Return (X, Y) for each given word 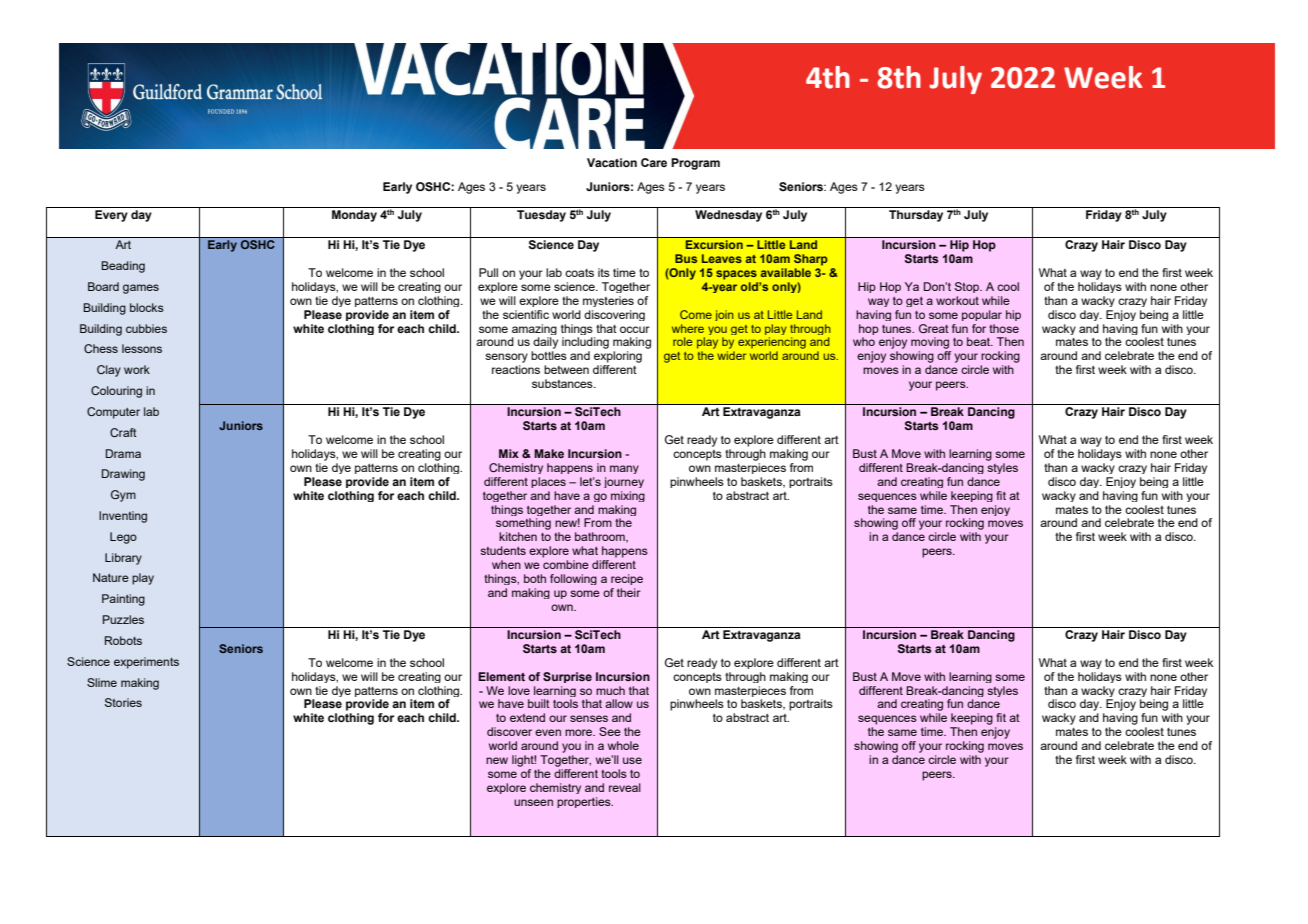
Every (111, 216)
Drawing (123, 475)
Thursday (916, 216)
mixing (628, 496)
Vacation (612, 162)
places (548, 482)
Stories (123, 702)
